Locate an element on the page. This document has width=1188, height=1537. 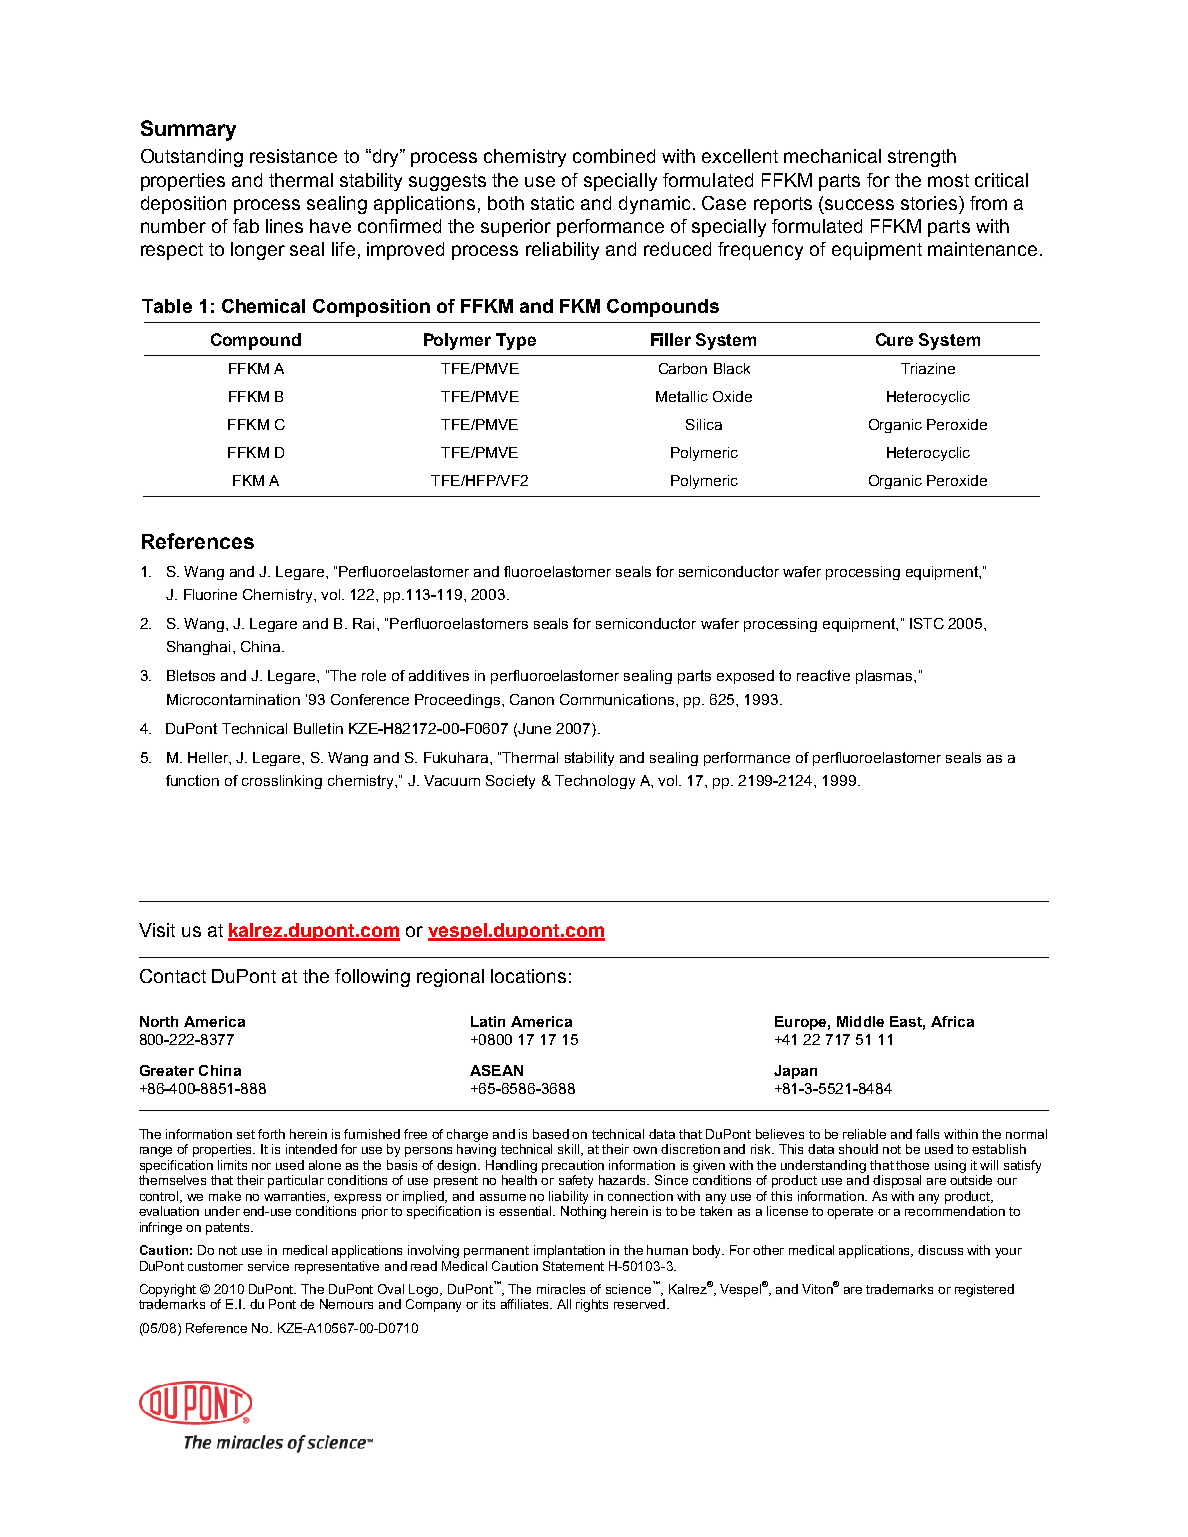
Metallic is located at coordinates (682, 396).
